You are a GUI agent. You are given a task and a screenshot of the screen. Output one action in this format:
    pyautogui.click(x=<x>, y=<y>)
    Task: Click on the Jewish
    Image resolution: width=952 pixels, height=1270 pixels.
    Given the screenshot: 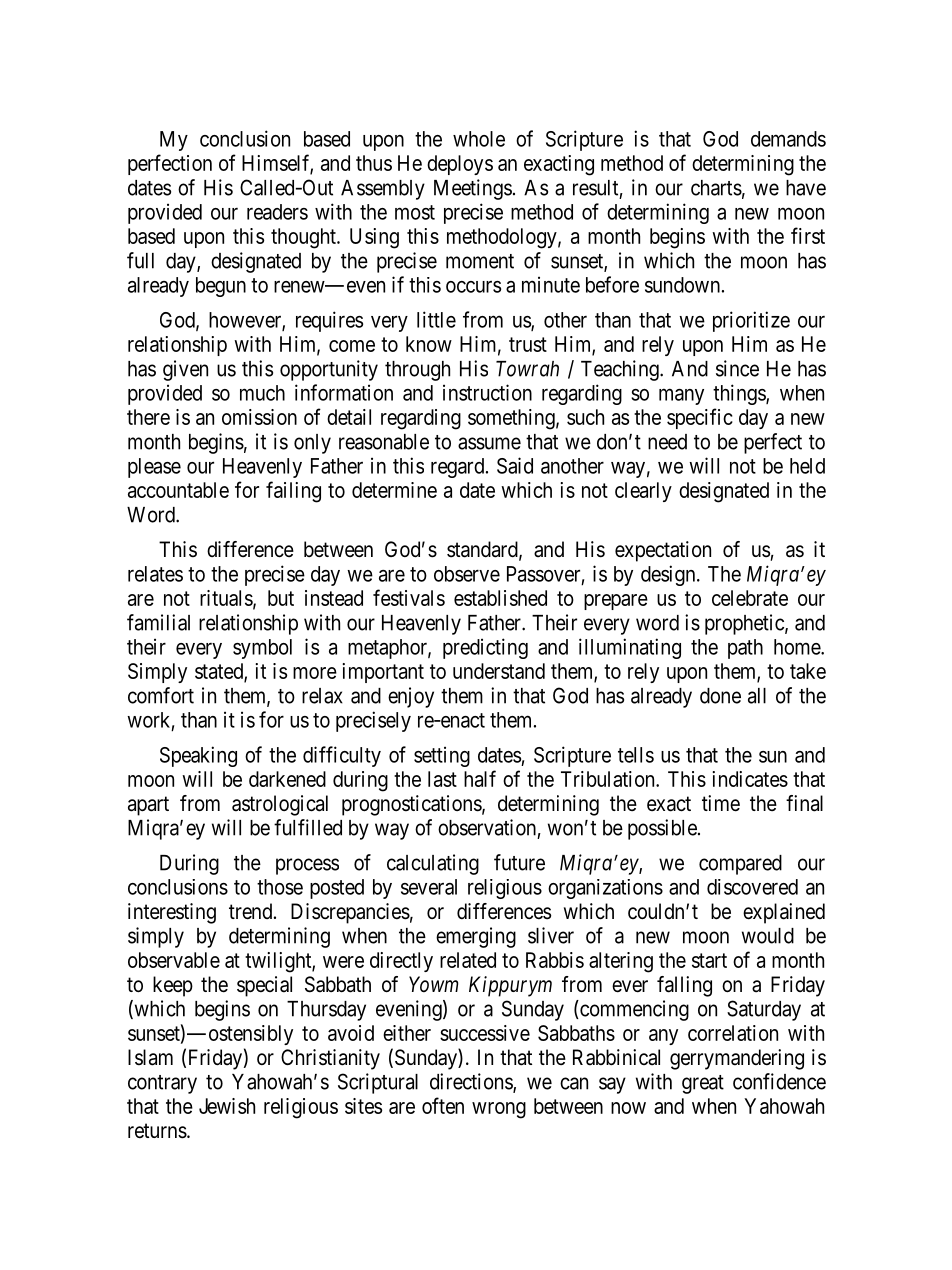 What is the action you would take?
    pyautogui.click(x=227, y=1106)
